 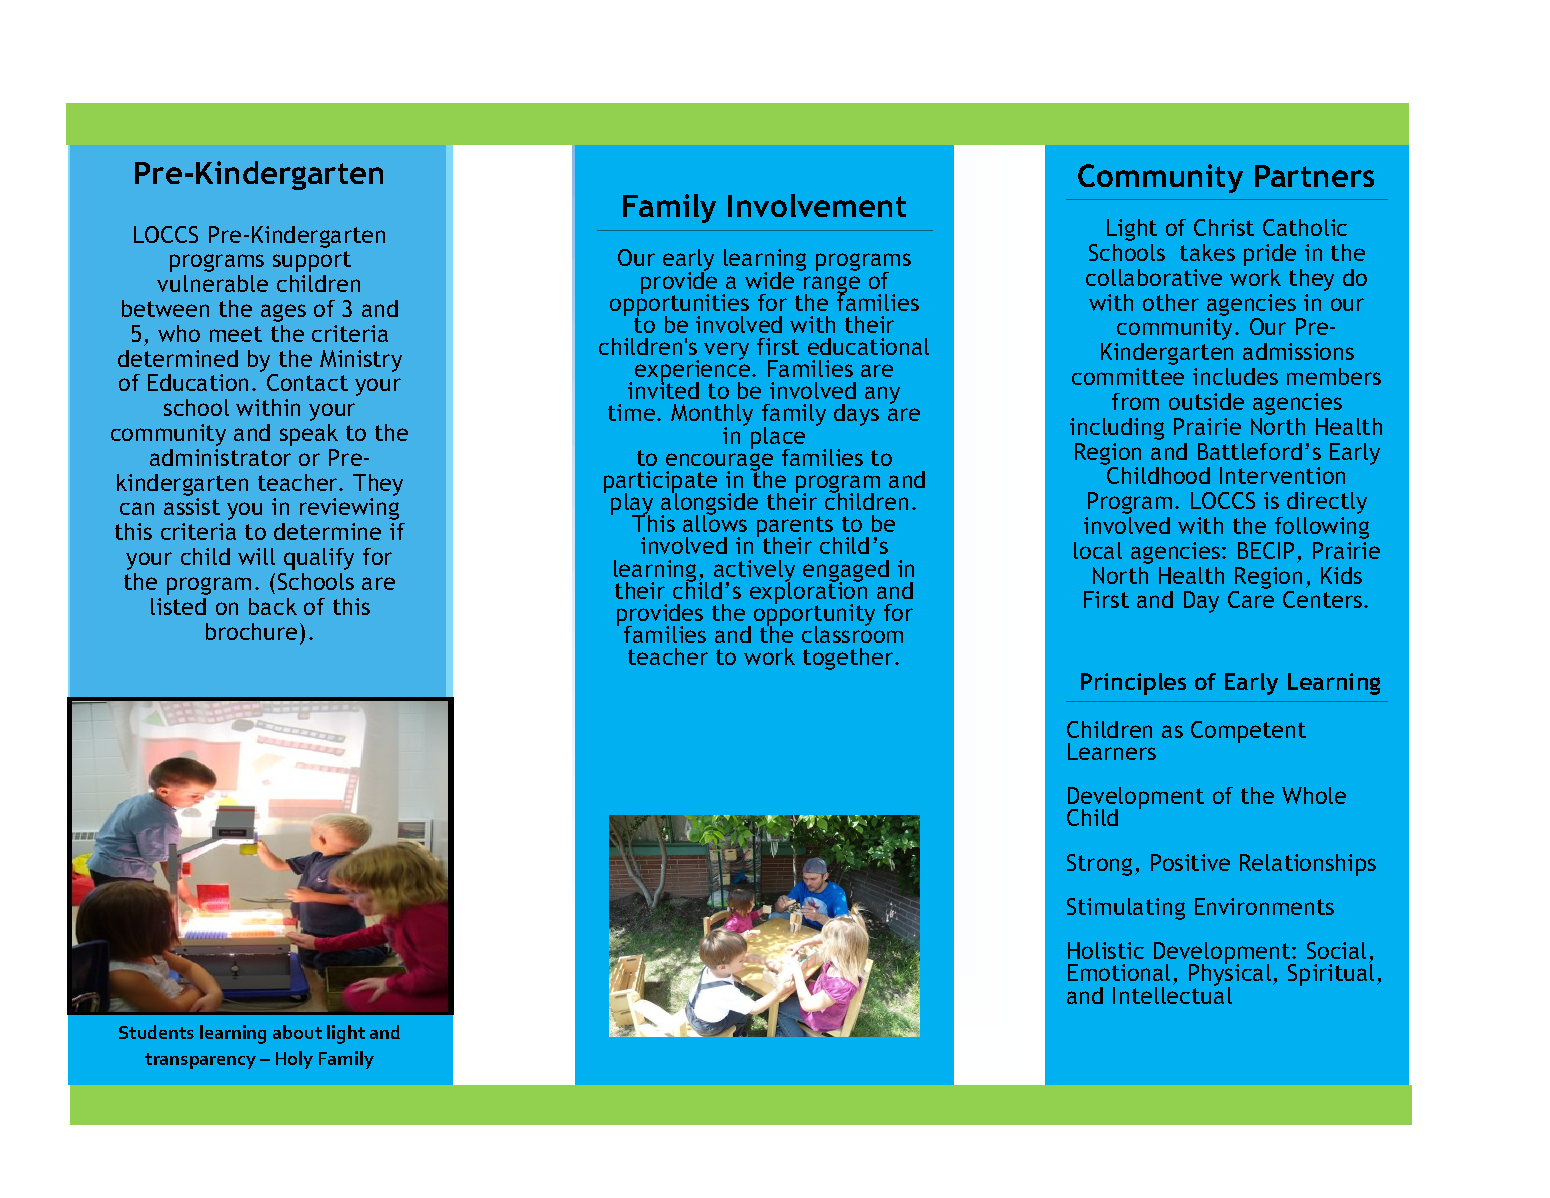 What do you see at coordinates (1119, 972) in the screenshot?
I see `Emotional` at bounding box center [1119, 972].
